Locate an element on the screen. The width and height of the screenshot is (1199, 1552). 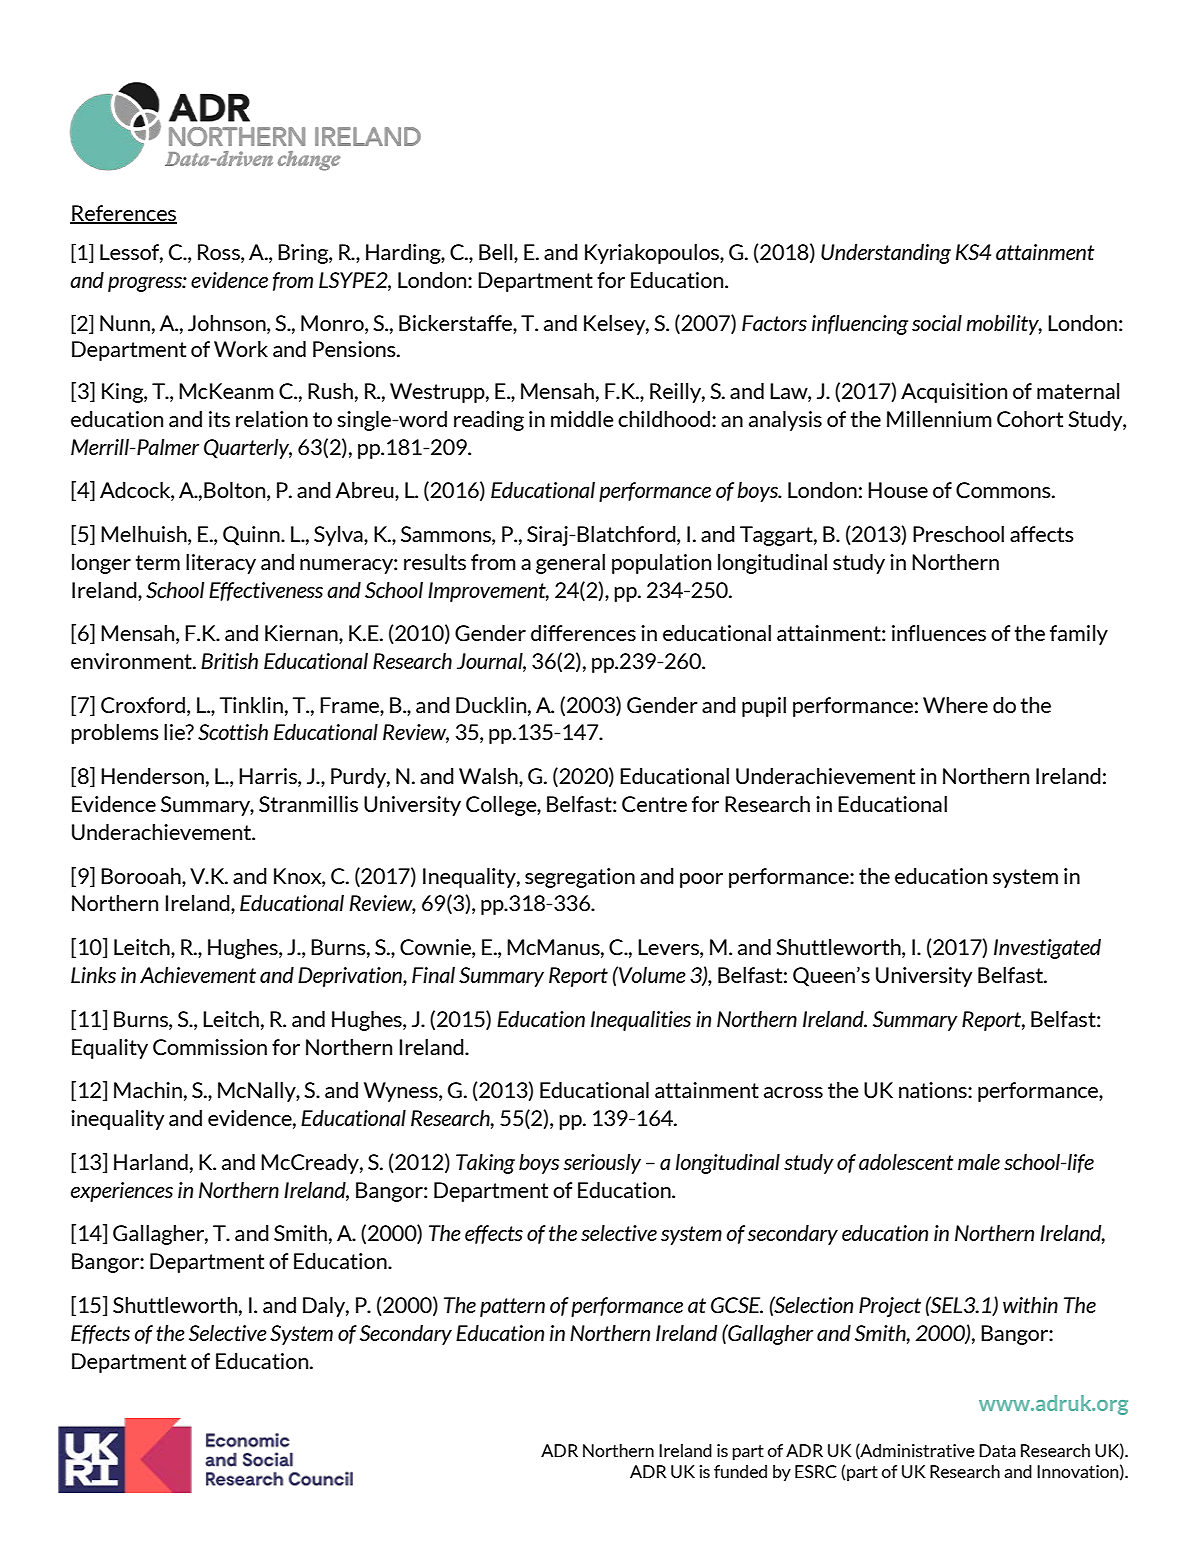
Understanding is located at coordinates (886, 254).
